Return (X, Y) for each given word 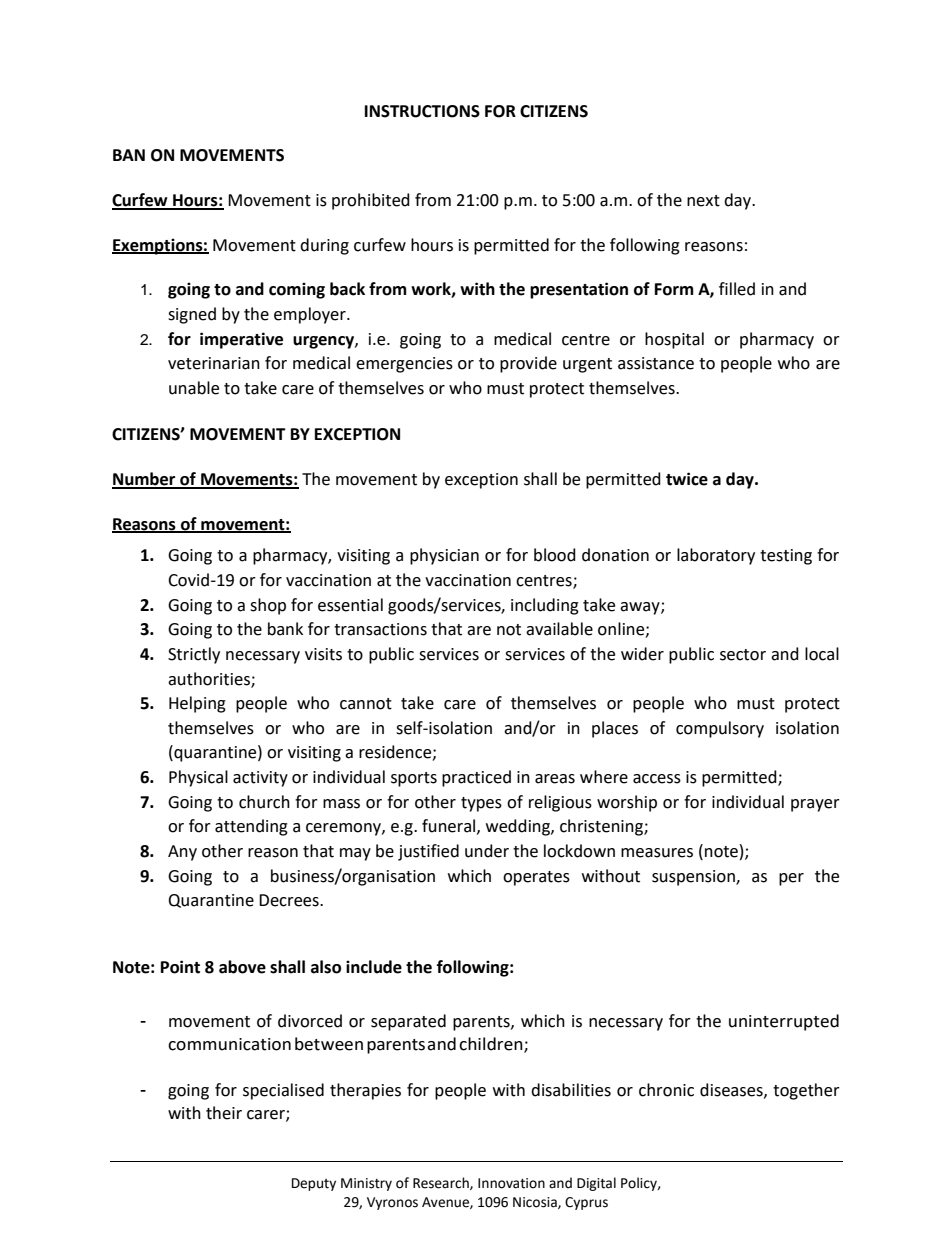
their (224, 1113)
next (703, 201)
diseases (732, 1090)
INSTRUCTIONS (422, 111)
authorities (210, 679)
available (559, 629)
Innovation (511, 1183)
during (324, 246)
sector (743, 655)
